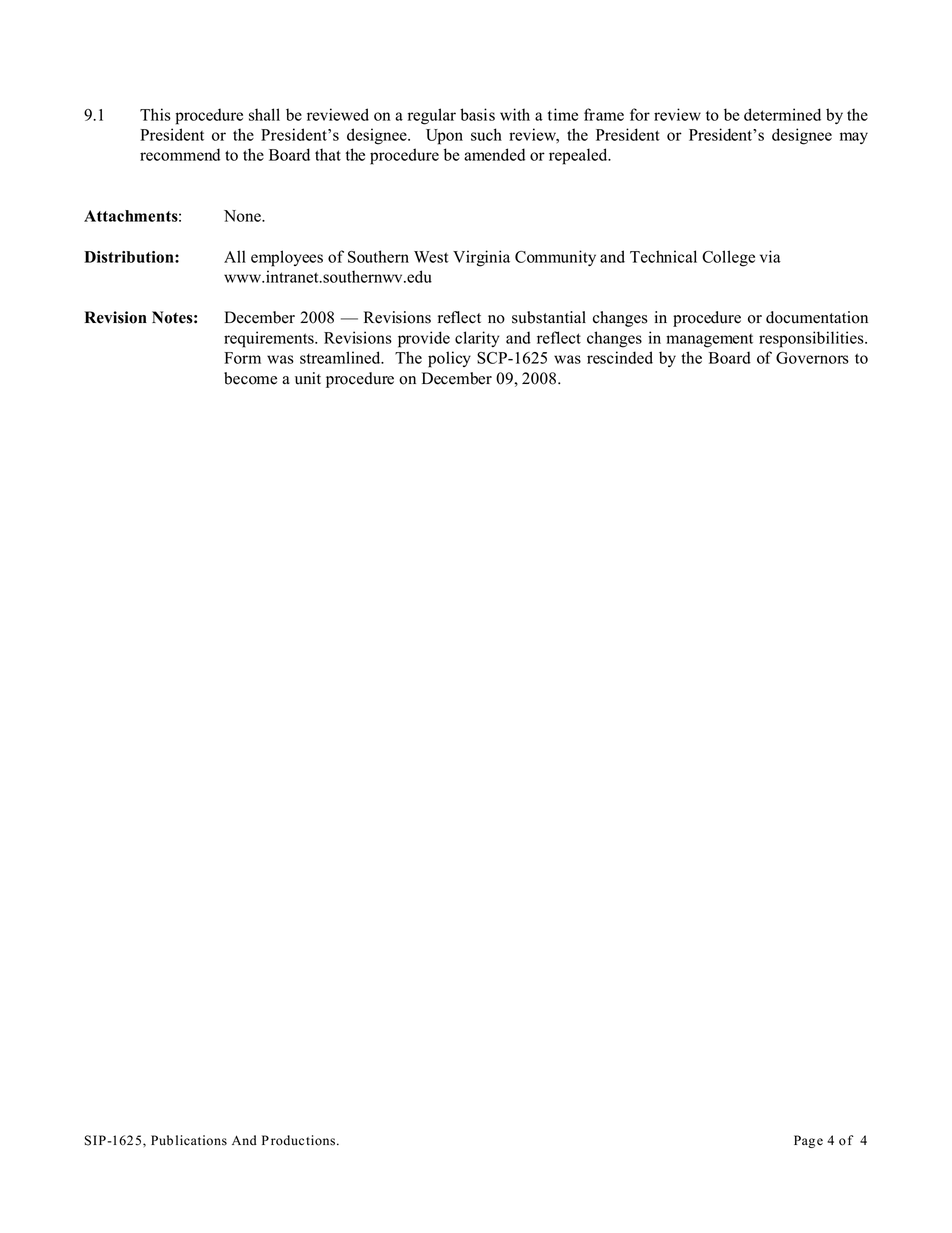 Image resolution: width=952 pixels, height=1233 pixels. What do you see at coordinates (264, 114) in the screenshot?
I see `shall` at bounding box center [264, 114].
